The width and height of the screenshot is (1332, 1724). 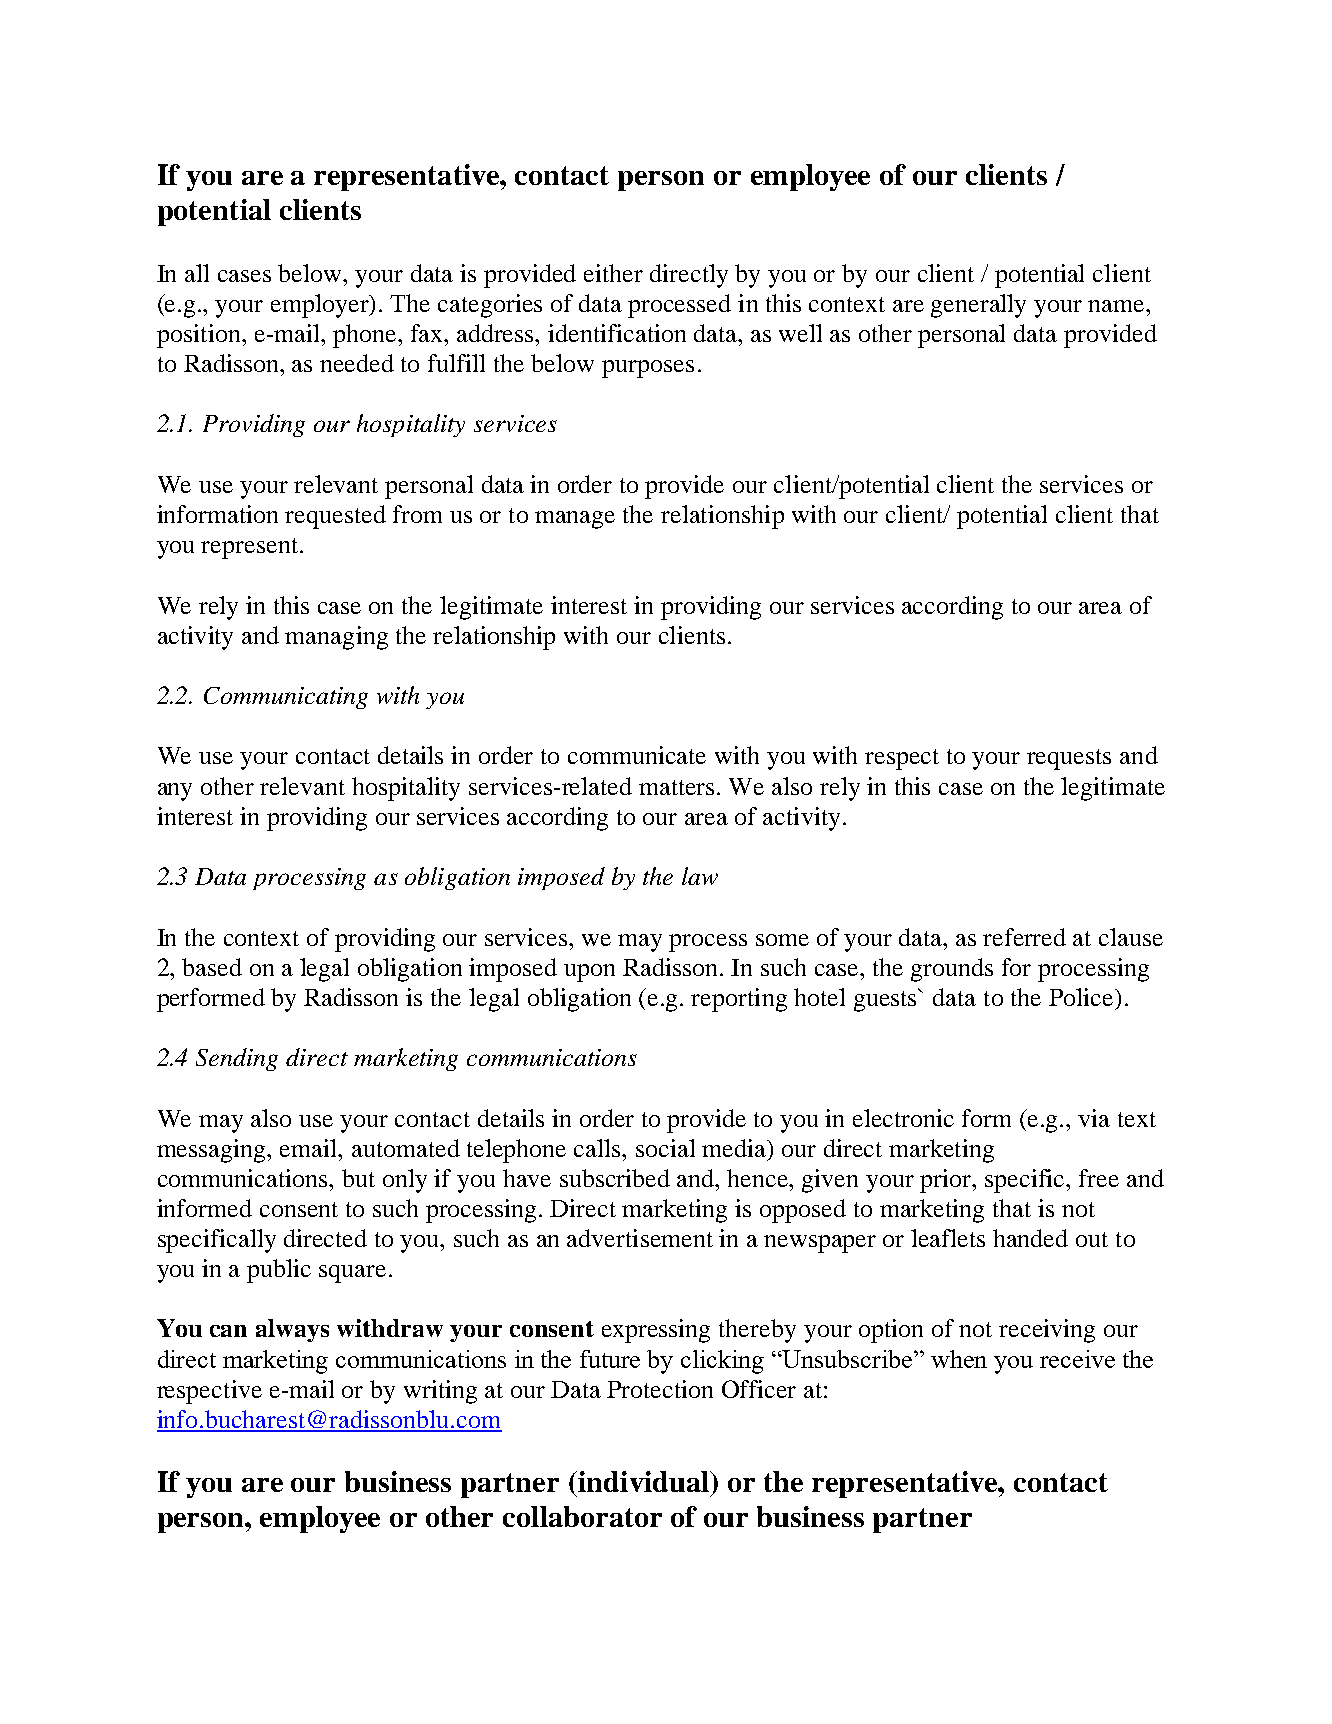 I want to click on Sending, so click(x=237, y=1059).
